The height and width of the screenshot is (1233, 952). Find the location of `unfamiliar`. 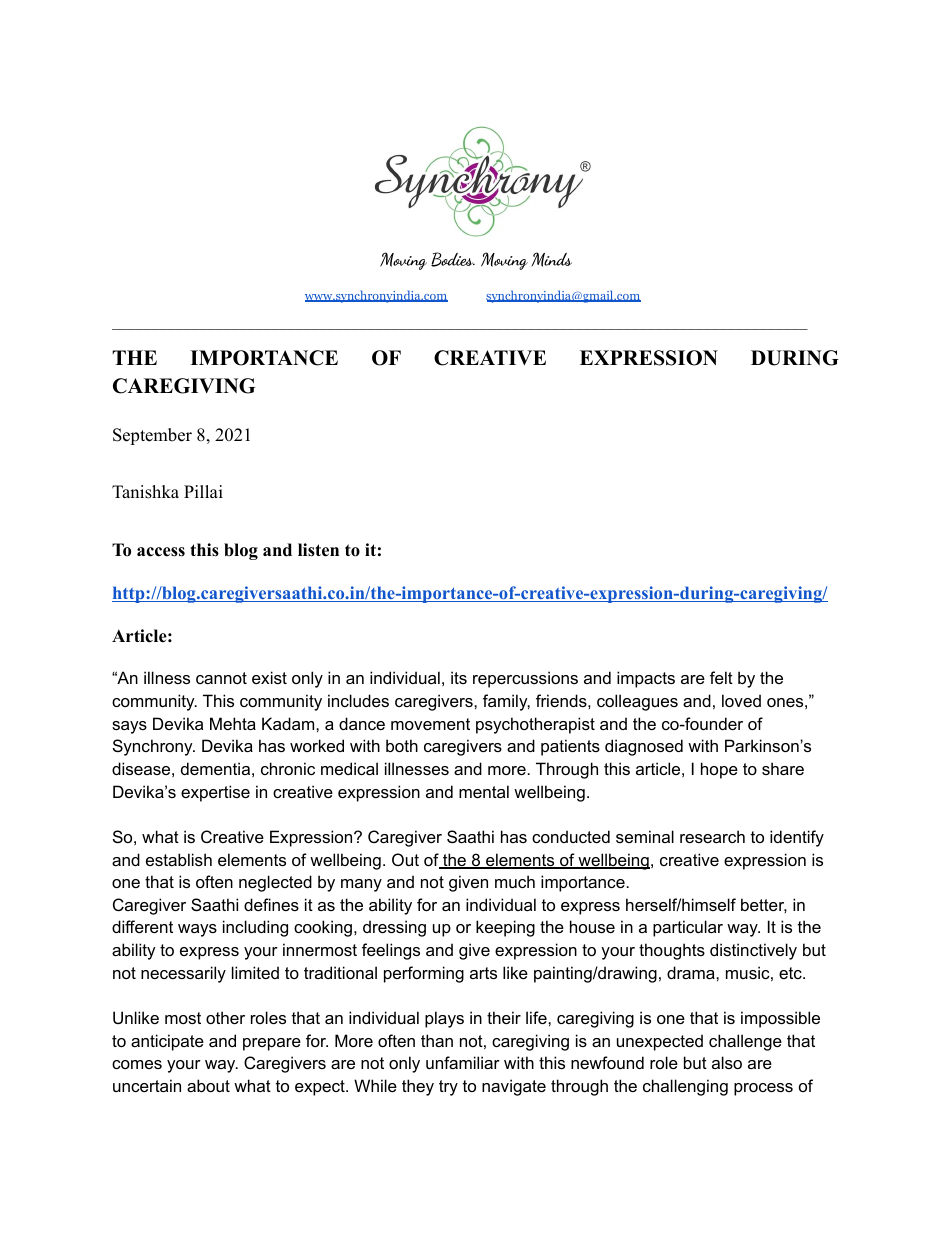

unfamiliar is located at coordinates (463, 1062).
